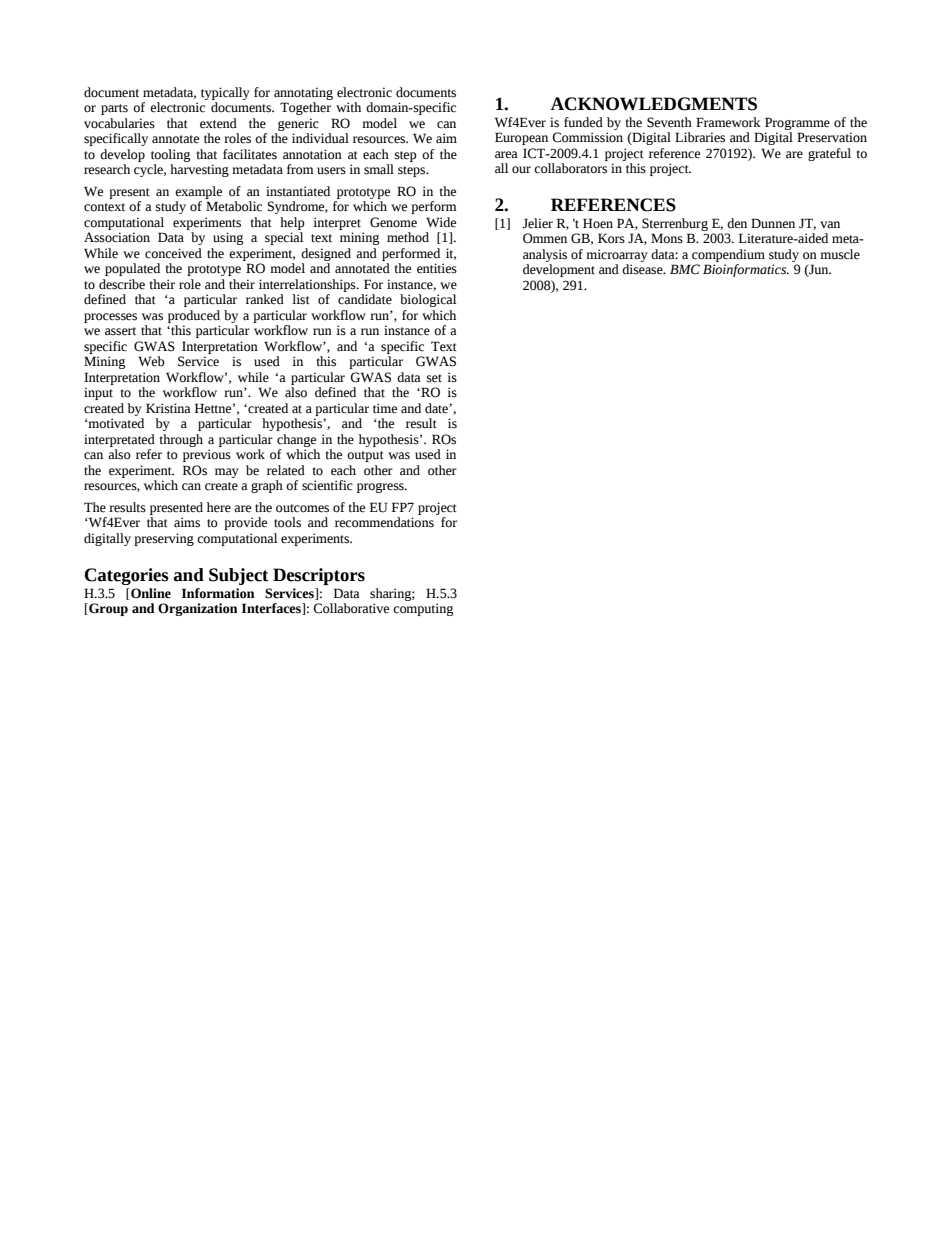 This screenshot has height=1233, width=952. What do you see at coordinates (746, 270) in the screenshot?
I see `Bioinformatics` at bounding box center [746, 270].
